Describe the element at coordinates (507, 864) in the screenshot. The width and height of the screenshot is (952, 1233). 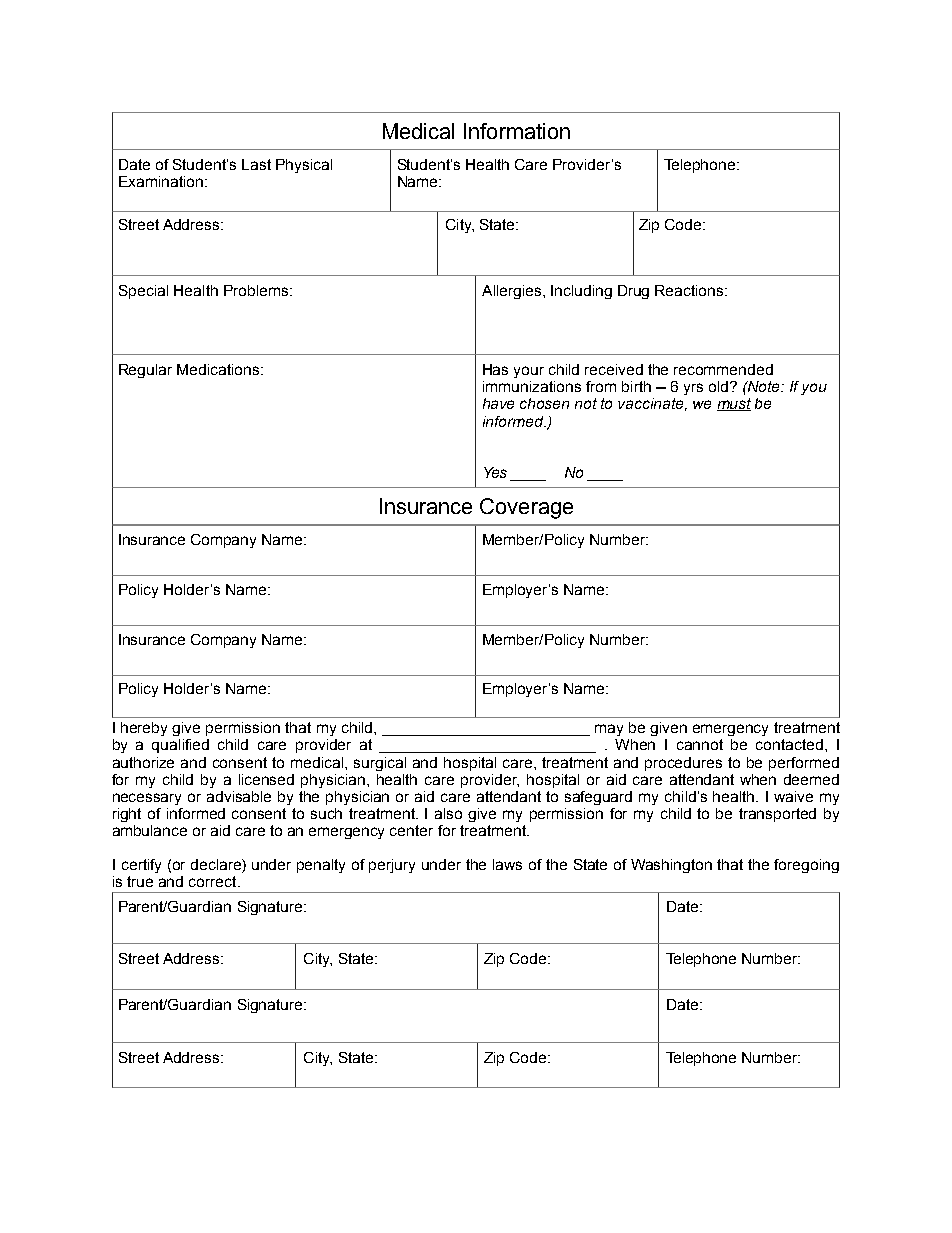
I see `laws` at that location.
